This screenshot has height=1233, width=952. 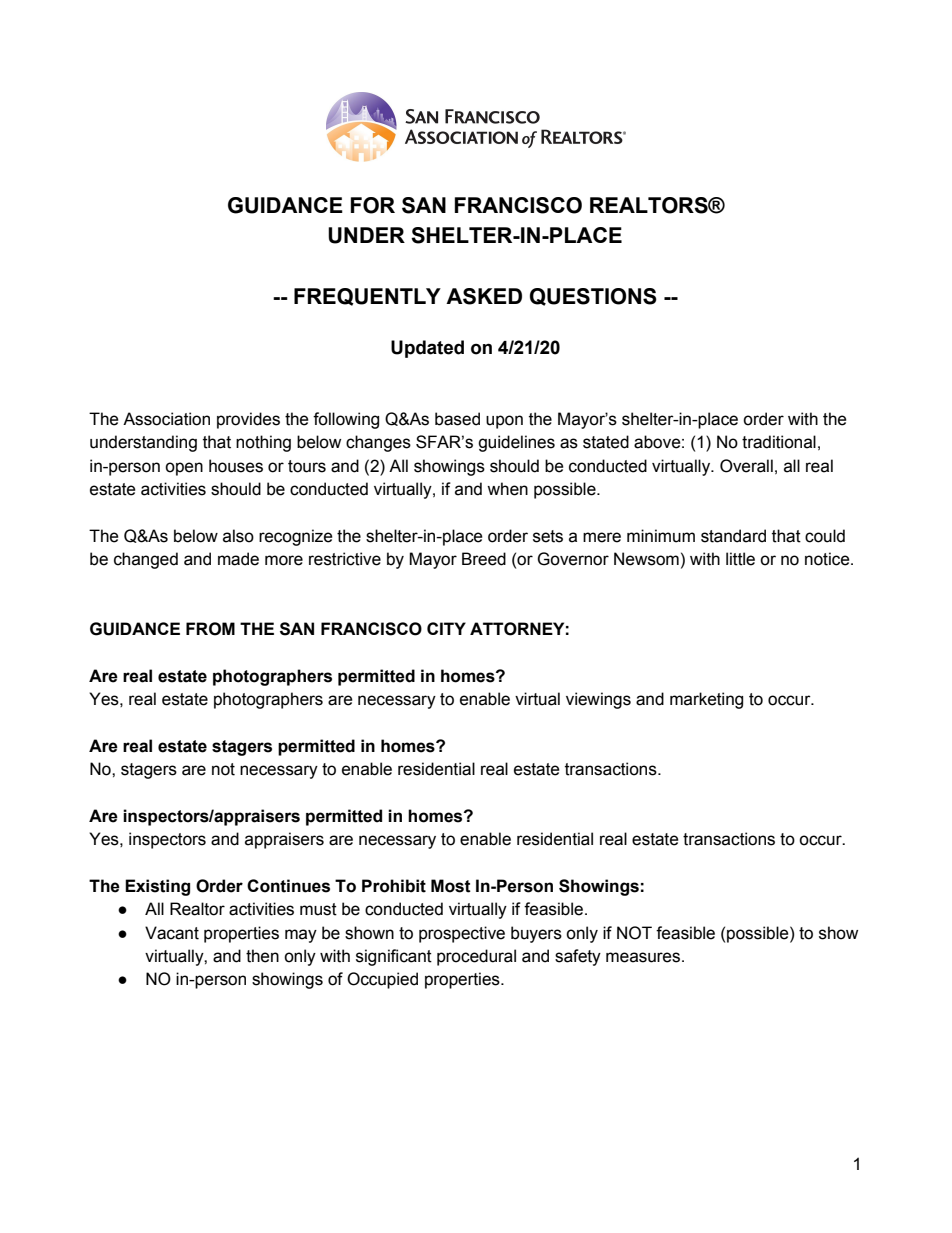 What do you see at coordinates (476, 957) in the screenshot?
I see `procedural` at bounding box center [476, 957].
